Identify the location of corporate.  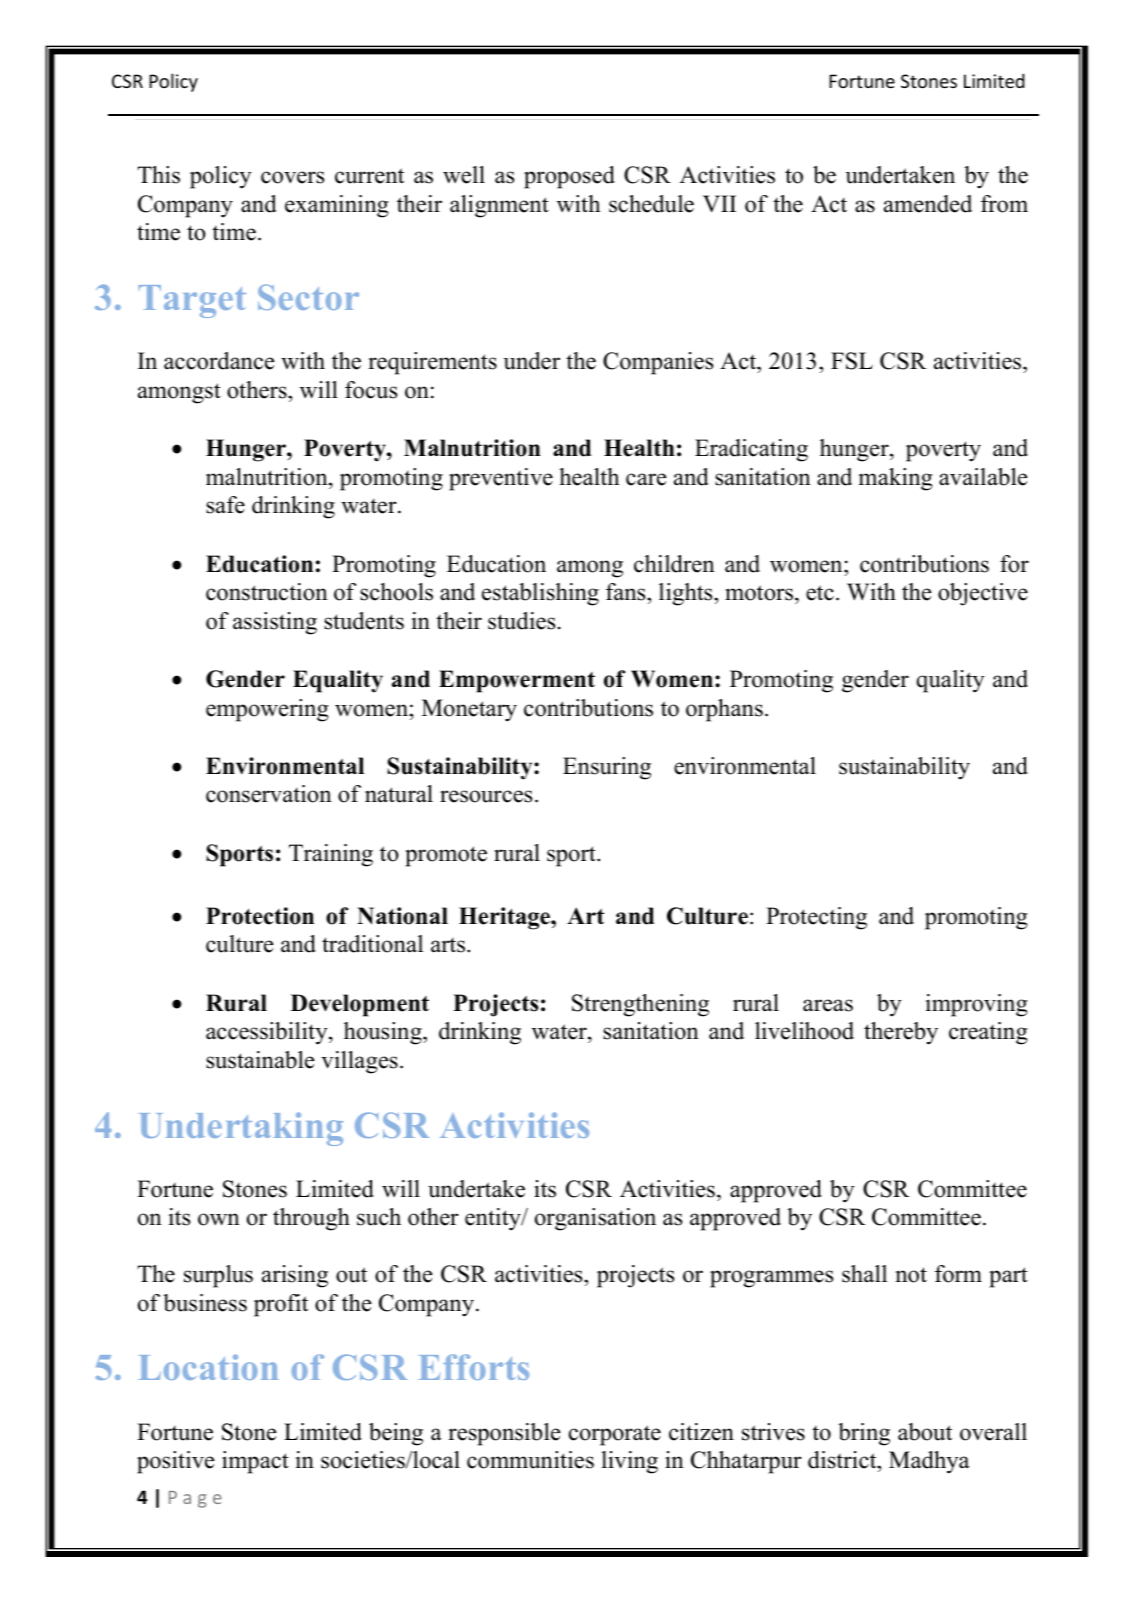
(615, 1435).
